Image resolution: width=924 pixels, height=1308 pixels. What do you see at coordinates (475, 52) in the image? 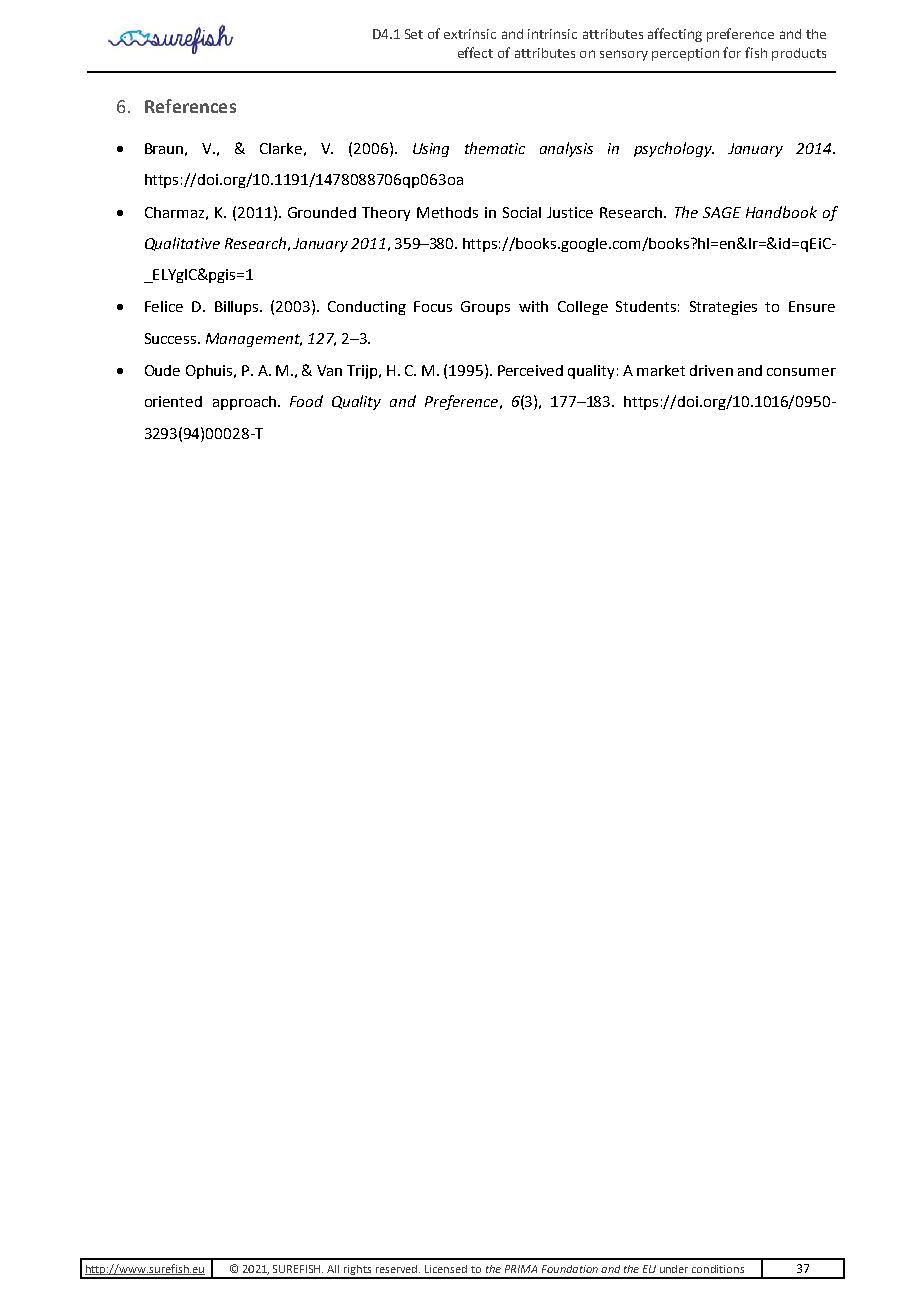
I see `effect` at bounding box center [475, 52].
